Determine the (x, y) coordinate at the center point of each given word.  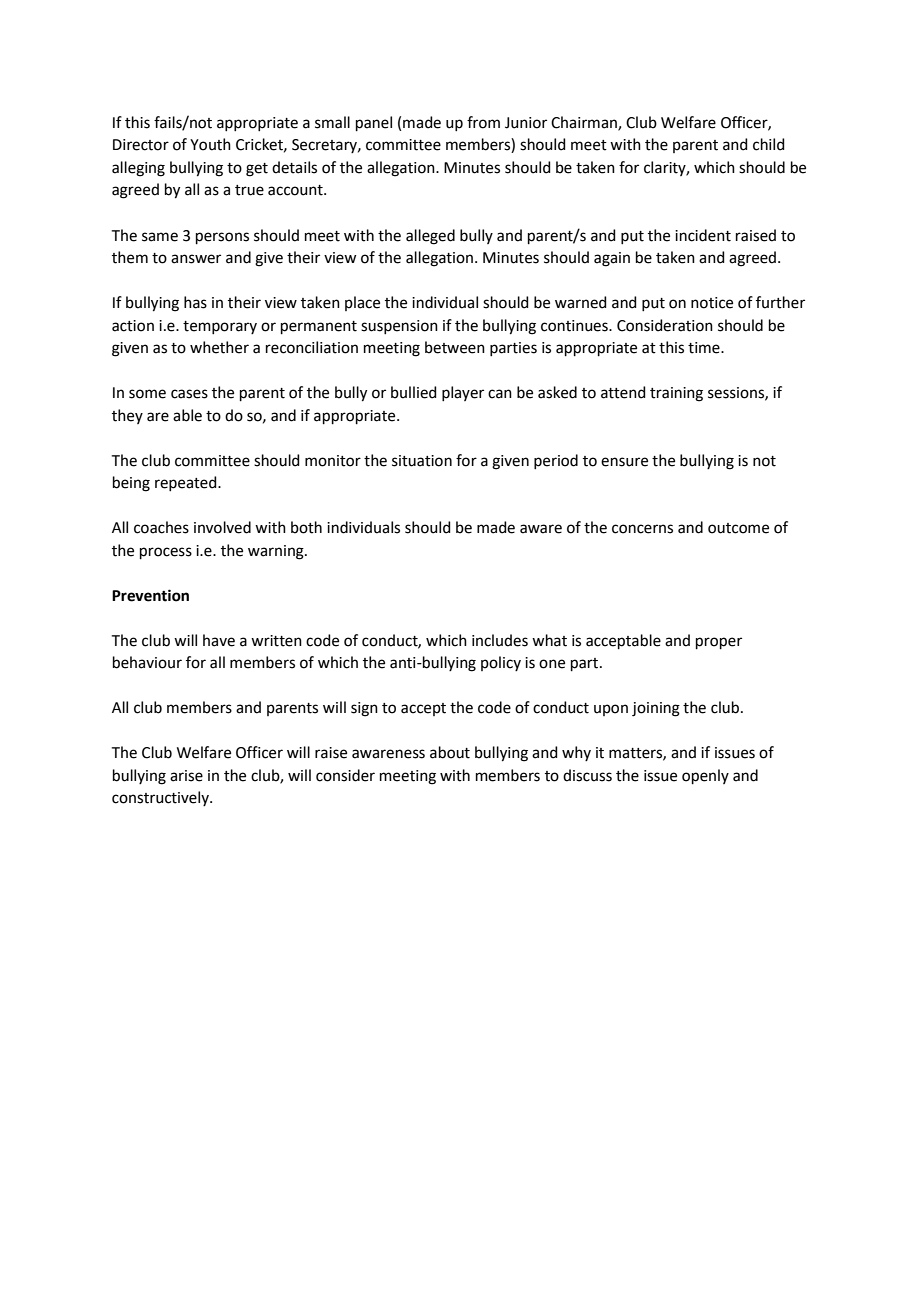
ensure (624, 462)
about (450, 752)
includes (500, 640)
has (195, 302)
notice (712, 303)
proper (719, 643)
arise (186, 776)
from (483, 122)
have (219, 640)
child (769, 144)
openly (705, 776)
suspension (399, 327)
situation (422, 461)
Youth (210, 144)
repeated (187, 483)
